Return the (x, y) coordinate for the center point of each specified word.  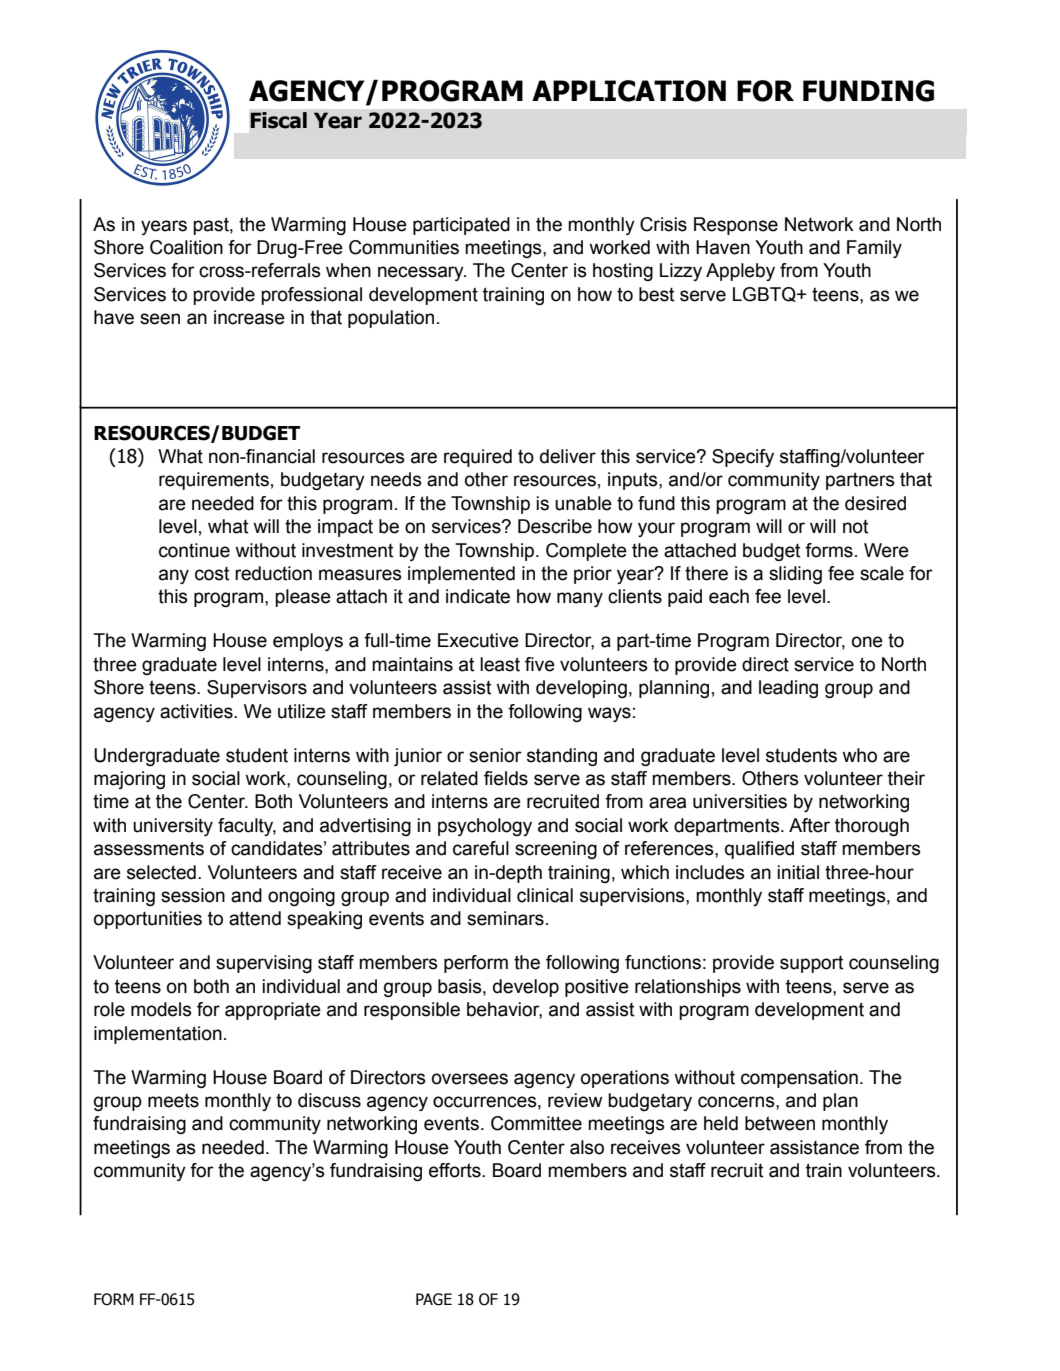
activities (197, 711)
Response (736, 226)
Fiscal (279, 120)
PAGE (434, 1299)
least (500, 664)
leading (788, 689)
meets (173, 1100)
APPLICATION (629, 91)
